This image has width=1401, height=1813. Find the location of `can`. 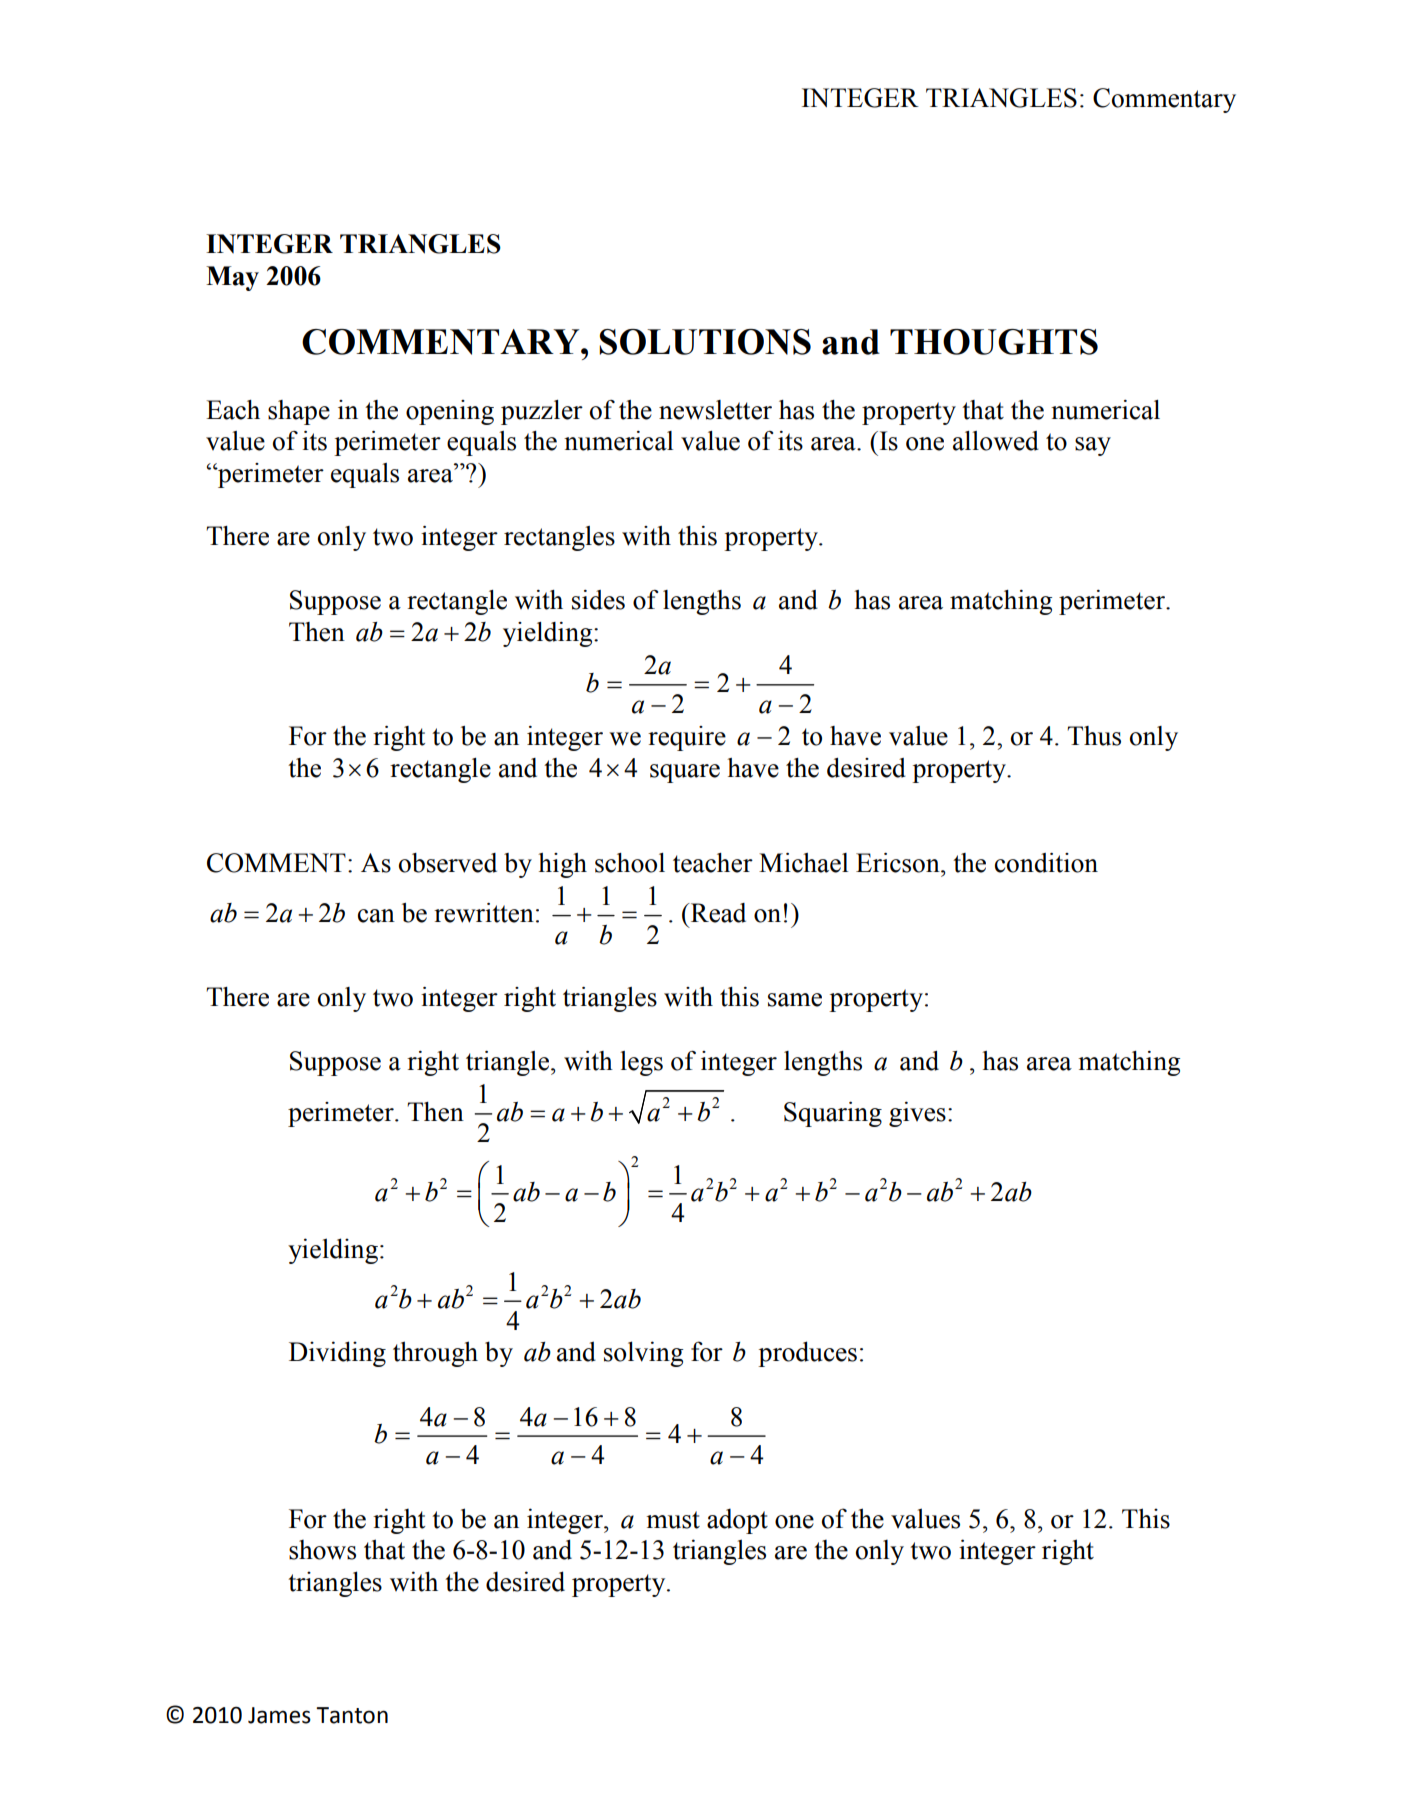

can is located at coordinates (376, 916).
